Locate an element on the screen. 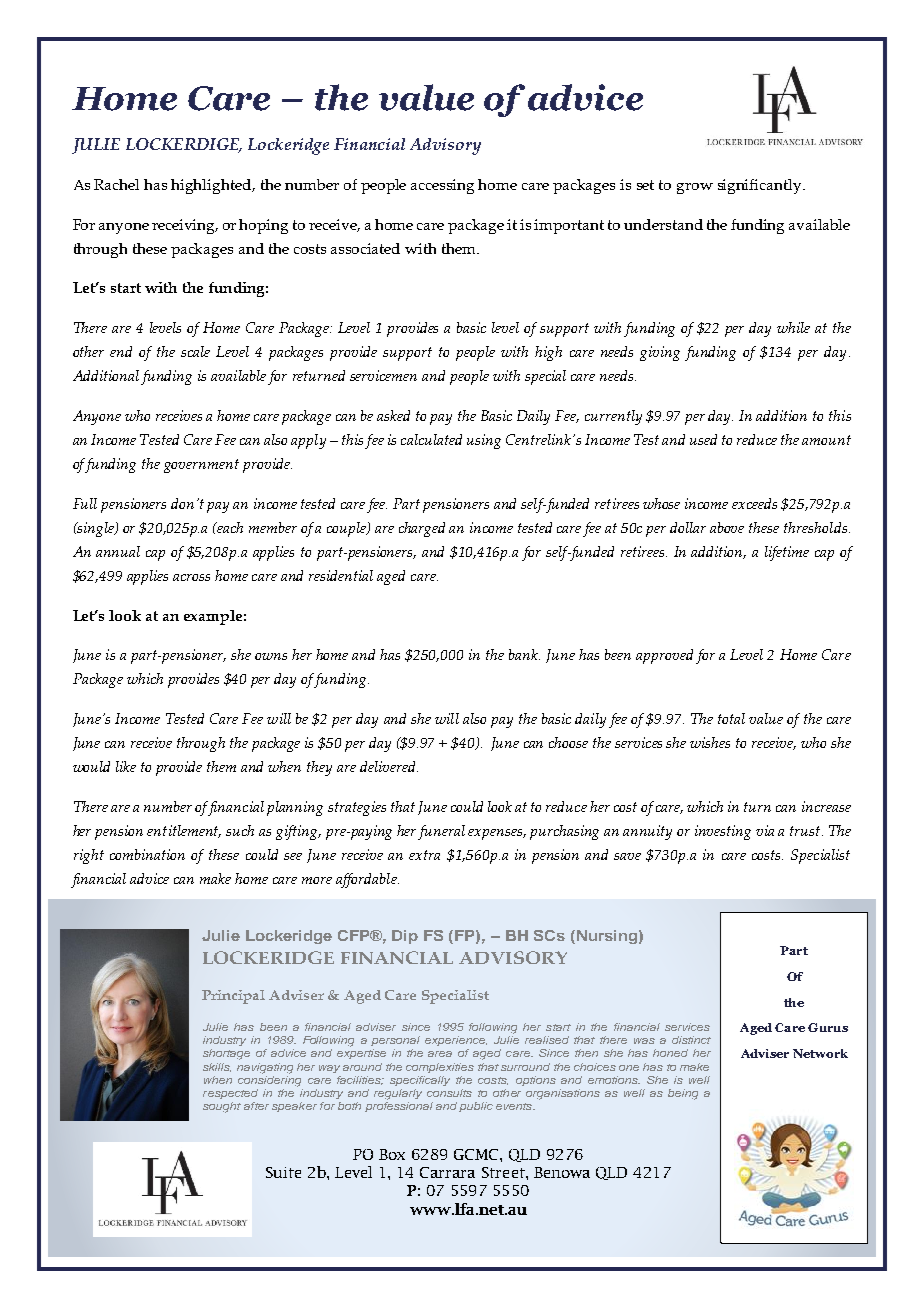 The image size is (924, 1308). significantly is located at coordinates (761, 186).
